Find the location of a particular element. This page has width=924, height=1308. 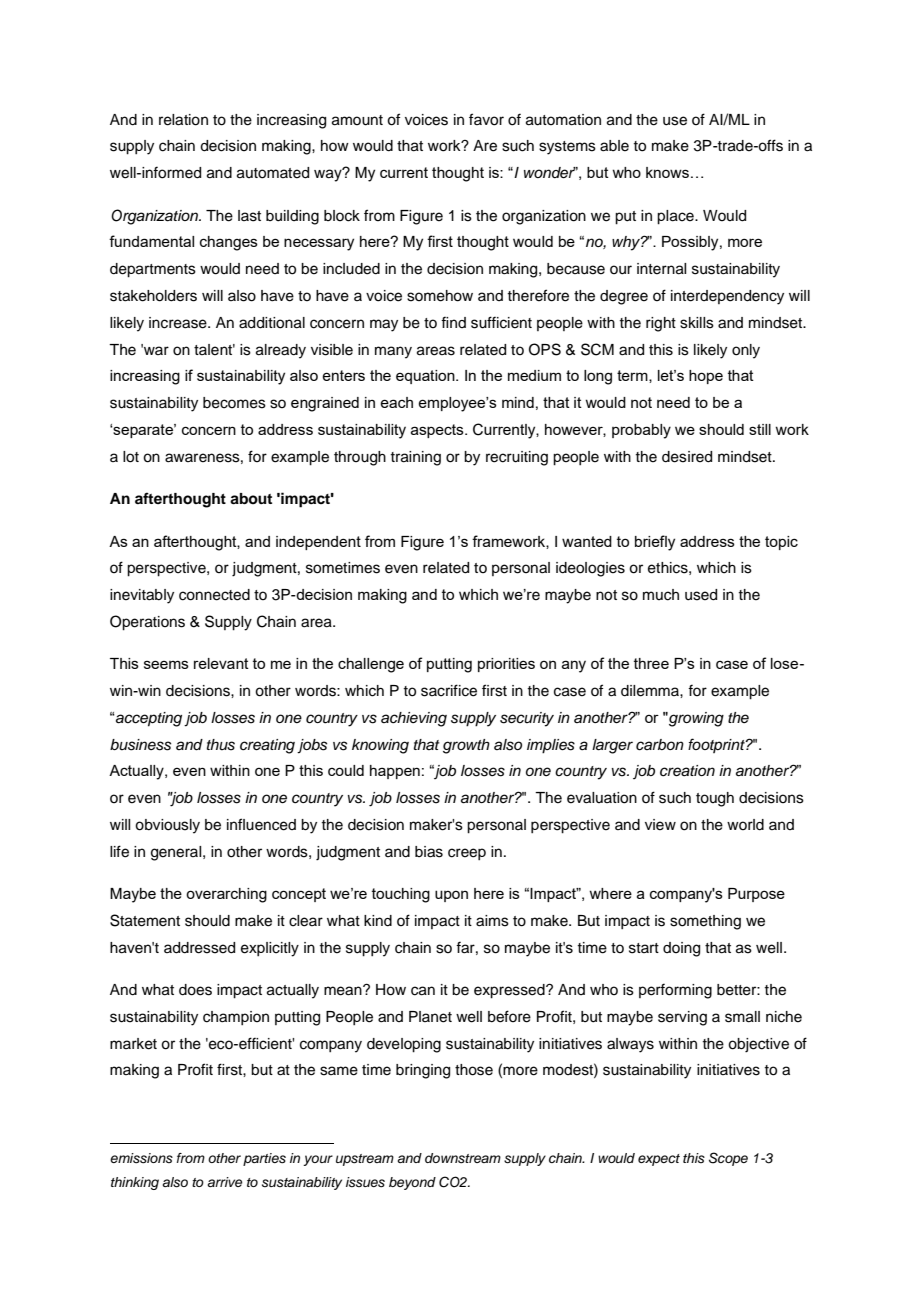

creep is located at coordinates (467, 854).
